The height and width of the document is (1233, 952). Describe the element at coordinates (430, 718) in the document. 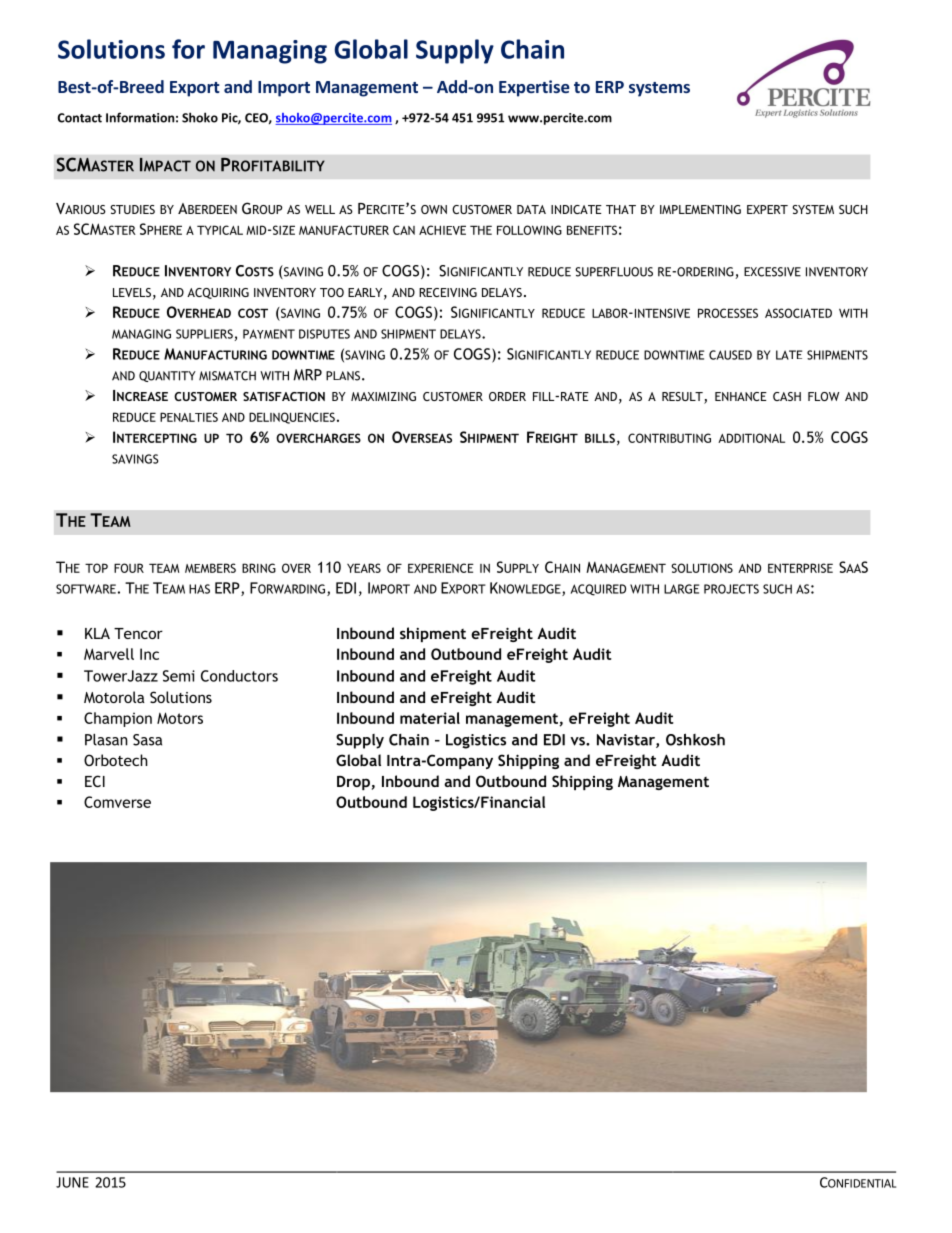

I see `material` at that location.
